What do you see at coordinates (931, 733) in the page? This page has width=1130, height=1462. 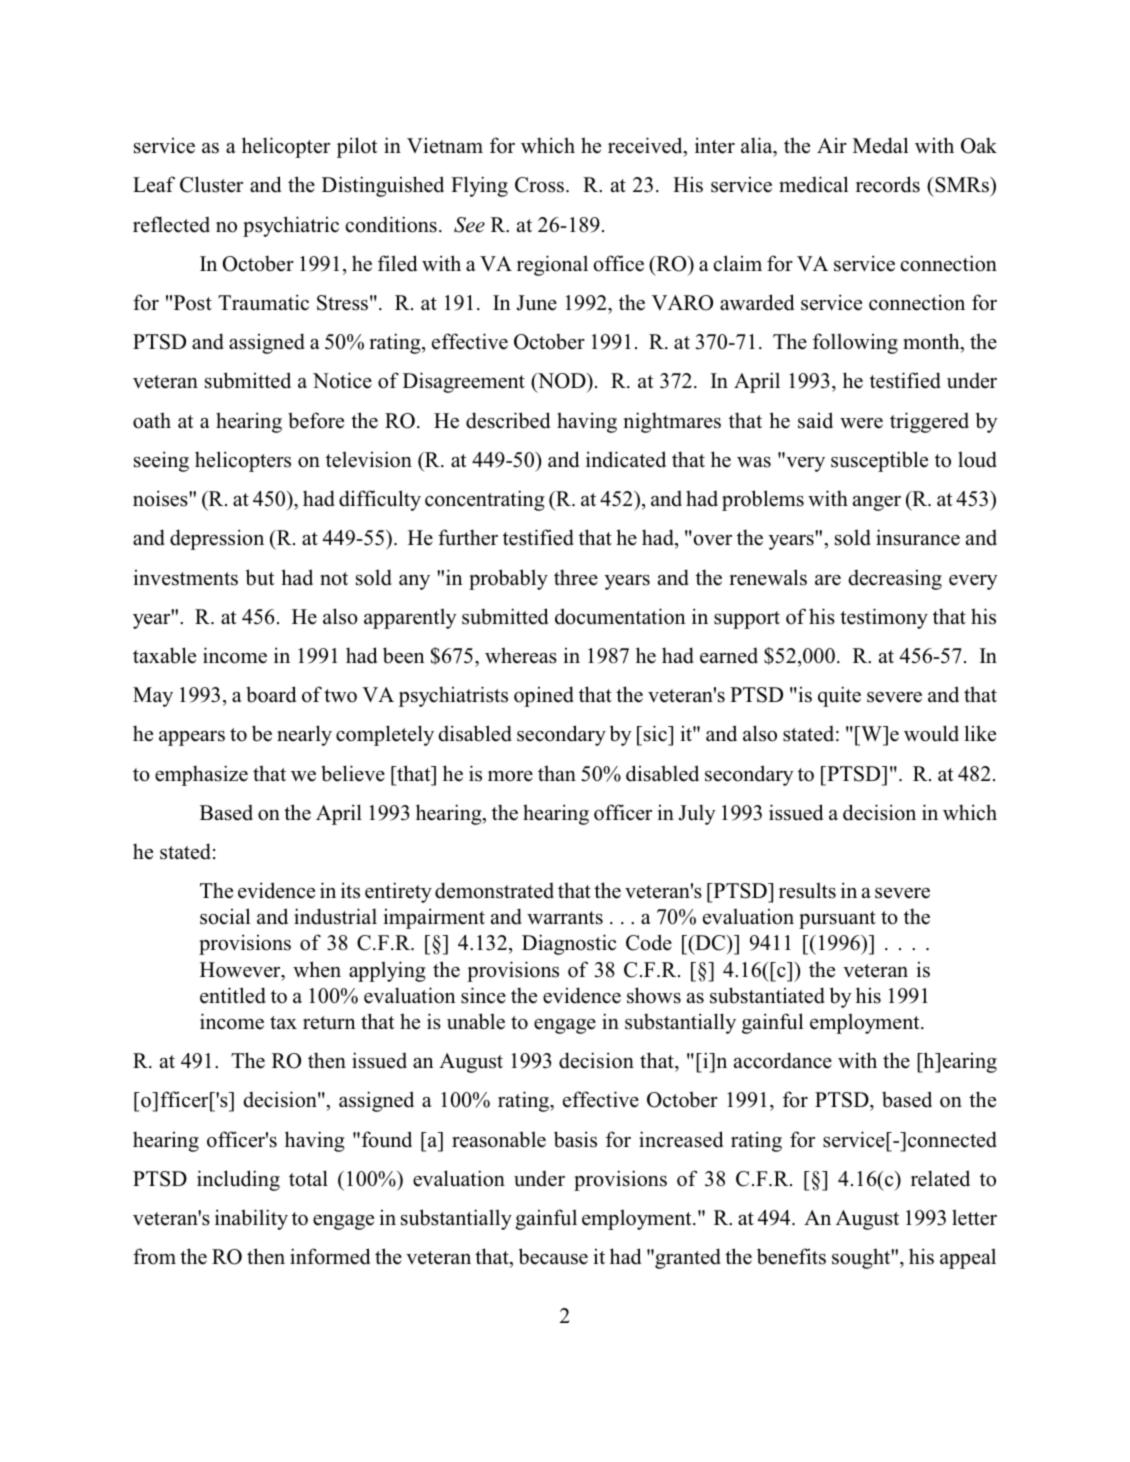 I see `would` at bounding box center [931, 733].
